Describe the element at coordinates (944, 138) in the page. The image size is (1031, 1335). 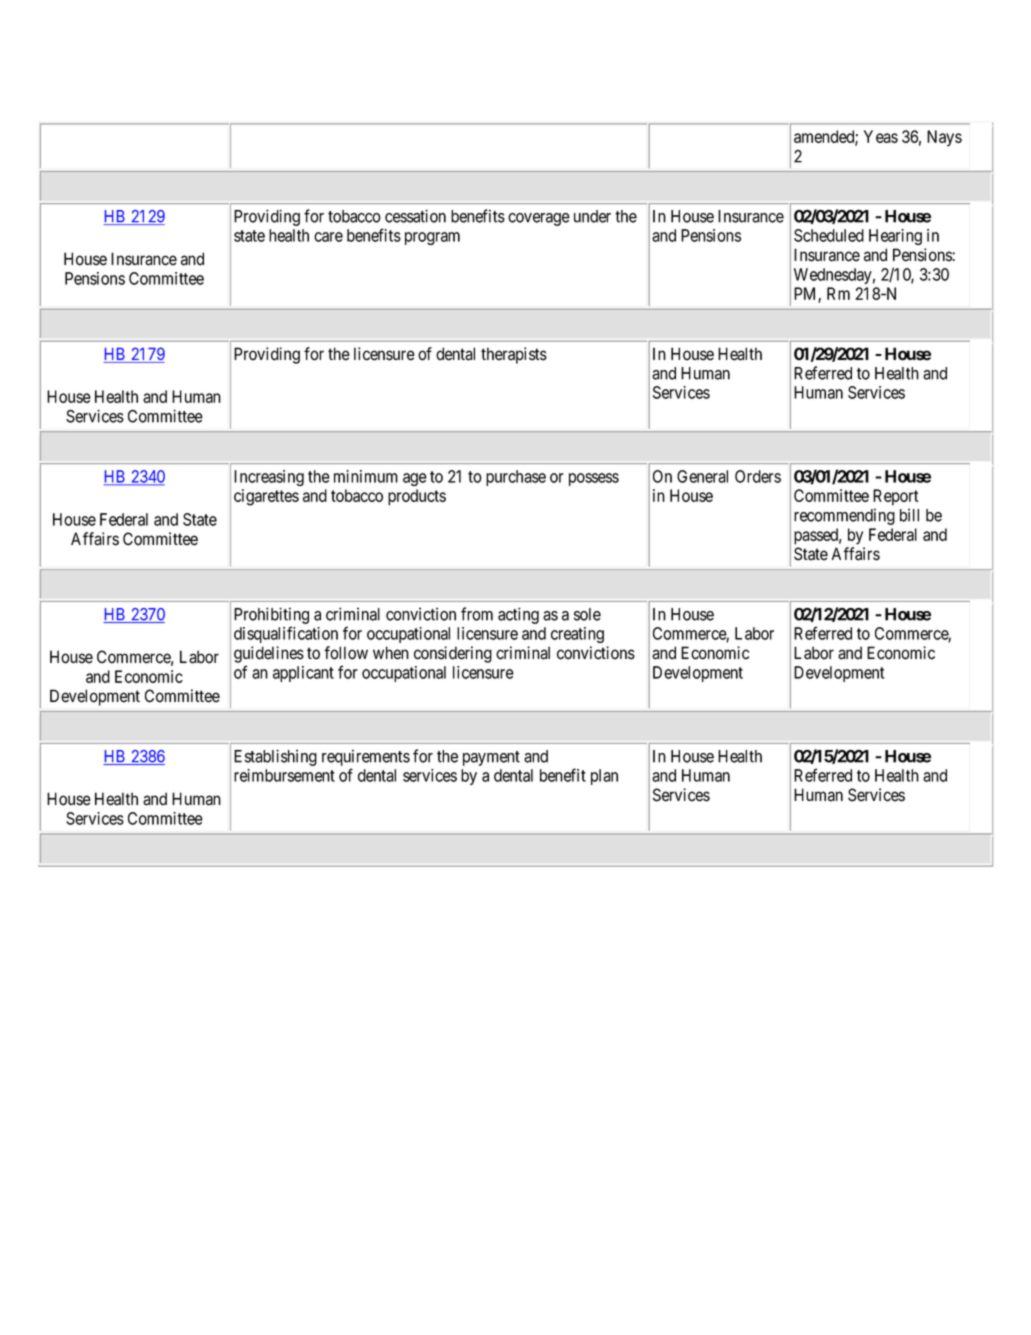
I see `Nays` at that location.
